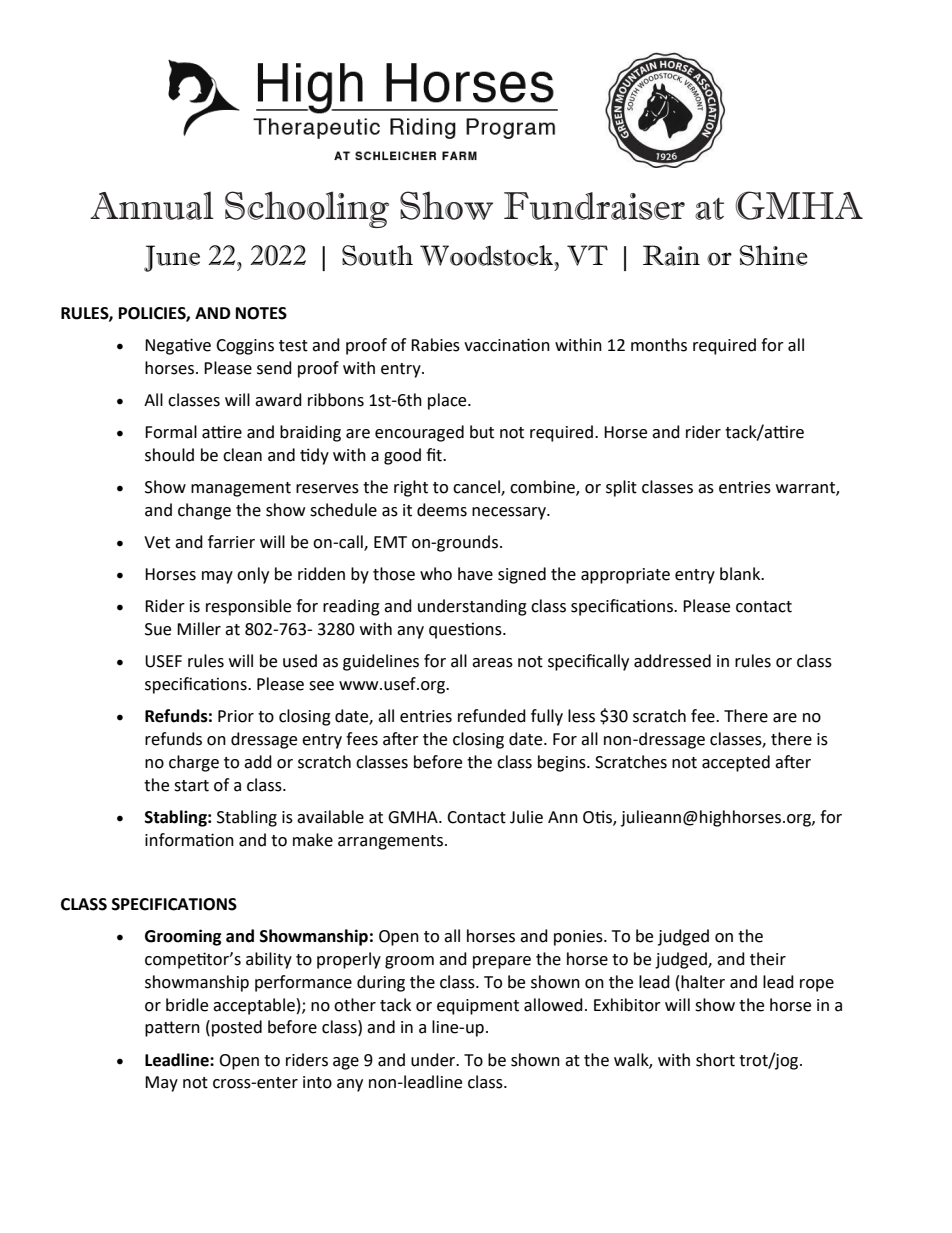 The width and height of the screenshot is (952, 1233). What do you see at coordinates (392, 842) in the screenshot?
I see `arrangements` at bounding box center [392, 842].
